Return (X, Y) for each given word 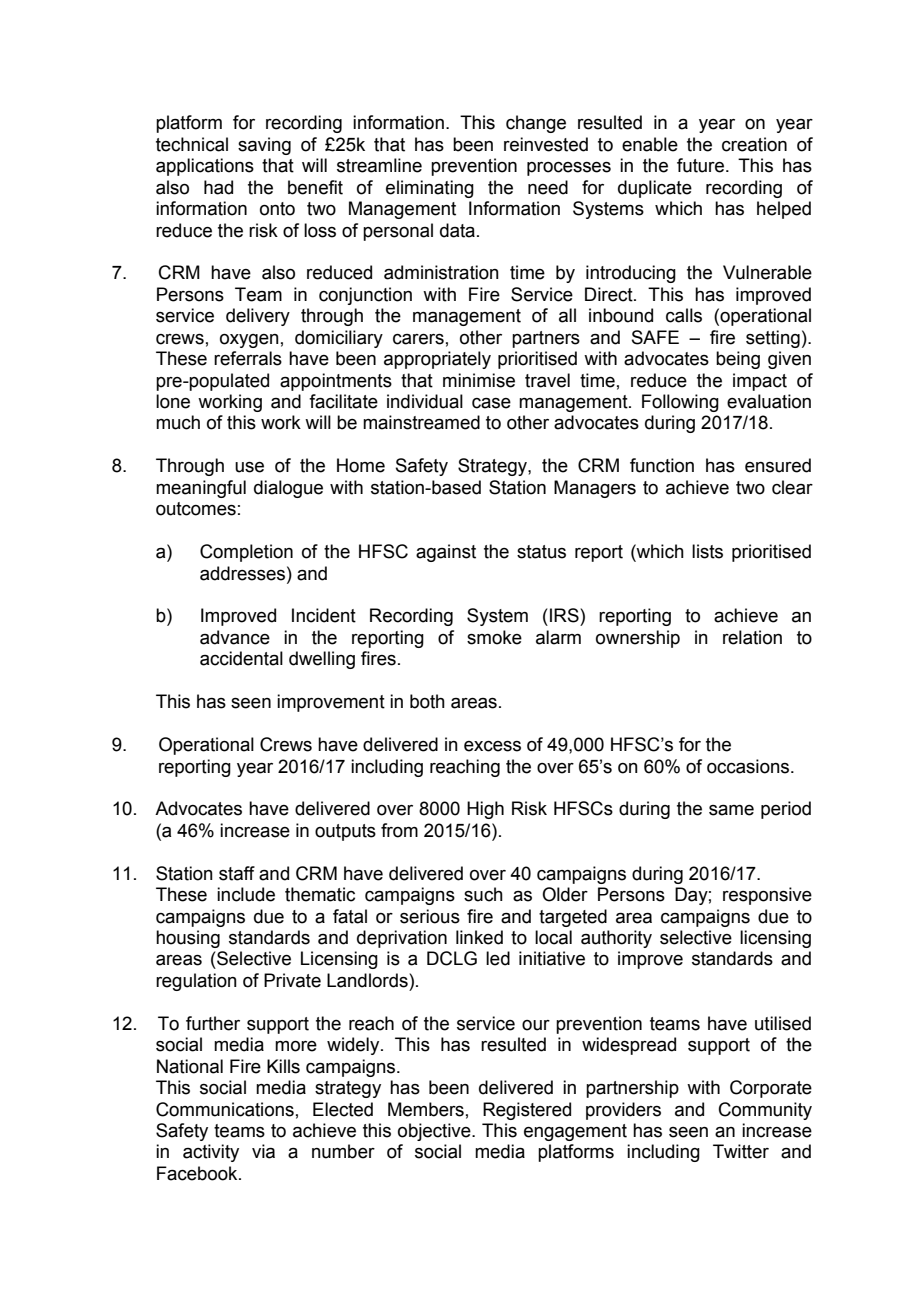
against (446, 553)
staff (237, 873)
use (249, 467)
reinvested (546, 144)
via (263, 1151)
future (702, 165)
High (485, 810)
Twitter (741, 1151)
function (662, 465)
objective (435, 1132)
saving (264, 146)
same (731, 810)
